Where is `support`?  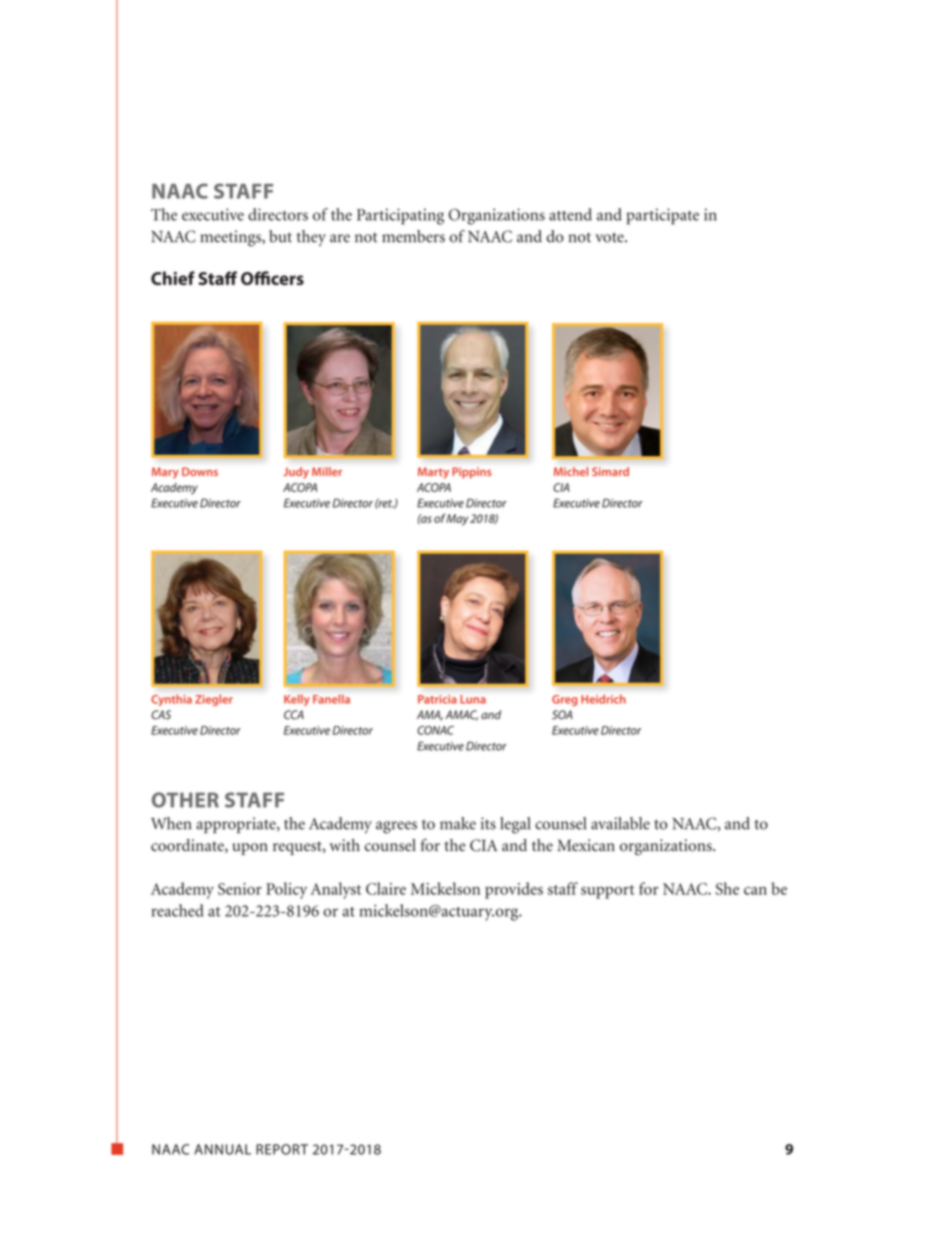 support is located at coordinates (607, 892).
